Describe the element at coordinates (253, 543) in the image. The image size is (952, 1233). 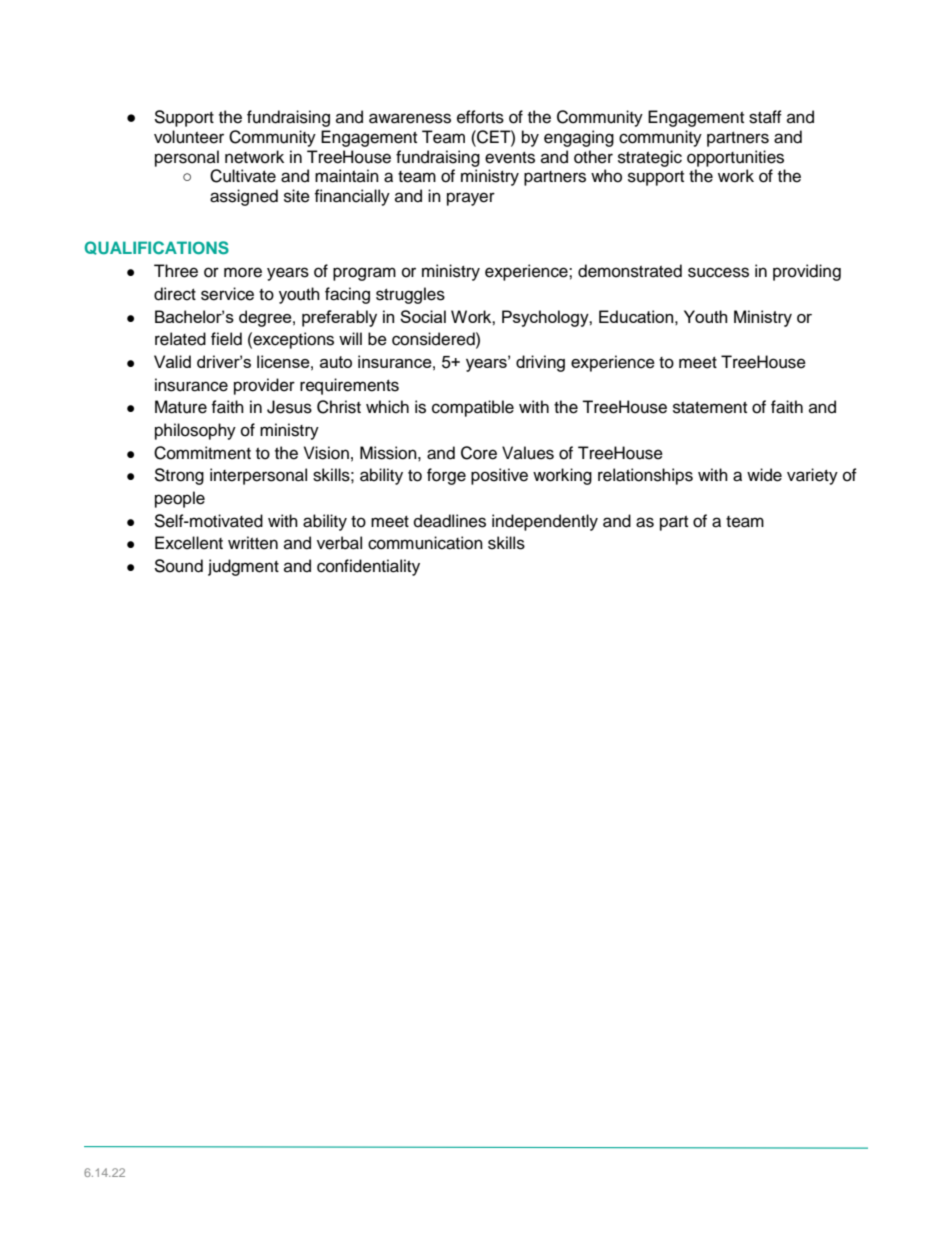
I see `written` at that location.
